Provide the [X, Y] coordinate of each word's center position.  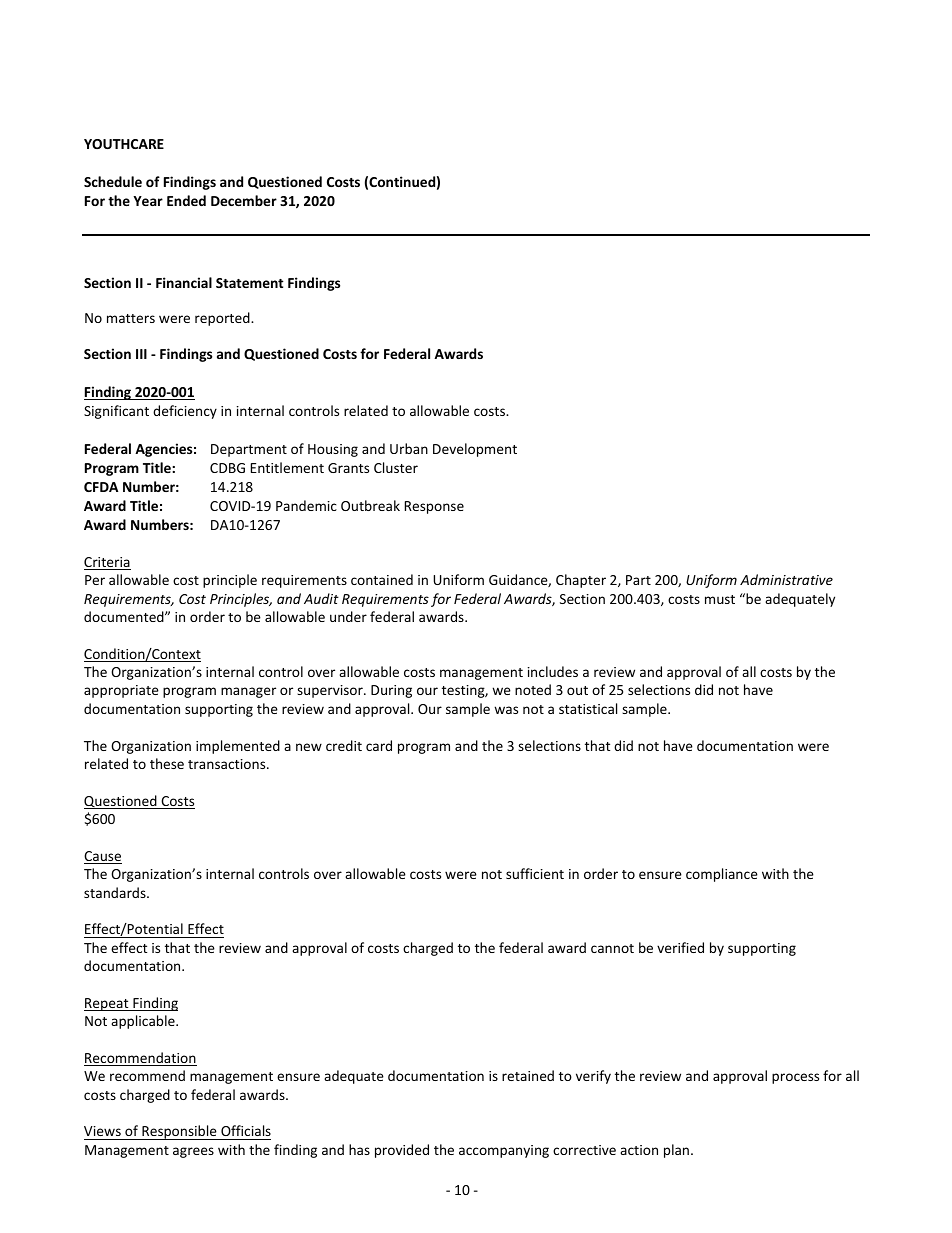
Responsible [179, 1132]
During [391, 691]
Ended [186, 200]
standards [116, 892]
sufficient [535, 873]
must [720, 599]
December [244, 200]
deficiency [185, 412]
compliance [722, 875]
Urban [409, 448]
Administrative [786, 579]
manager [248, 692]
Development [475, 450]
